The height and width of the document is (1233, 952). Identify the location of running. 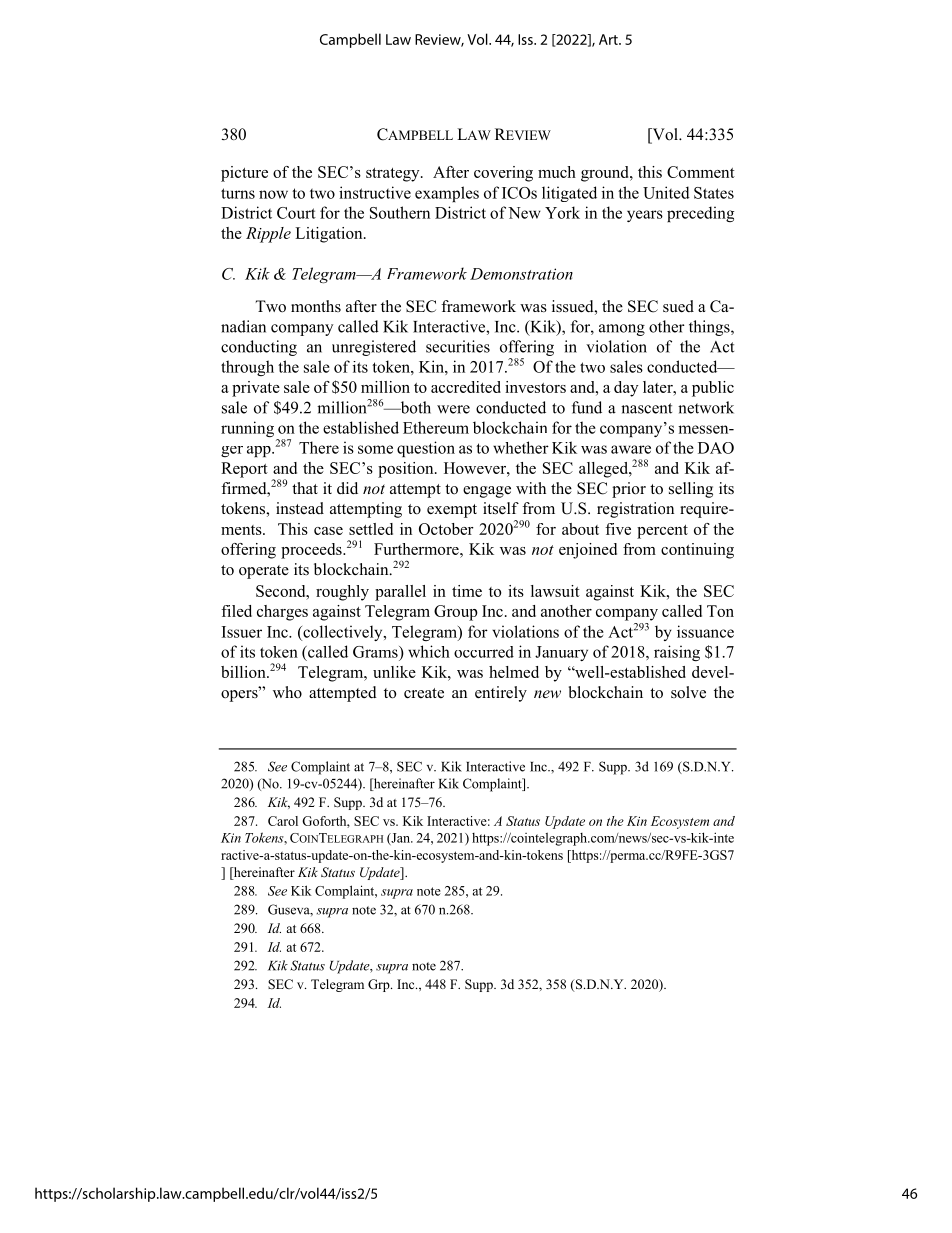
(247, 429).
